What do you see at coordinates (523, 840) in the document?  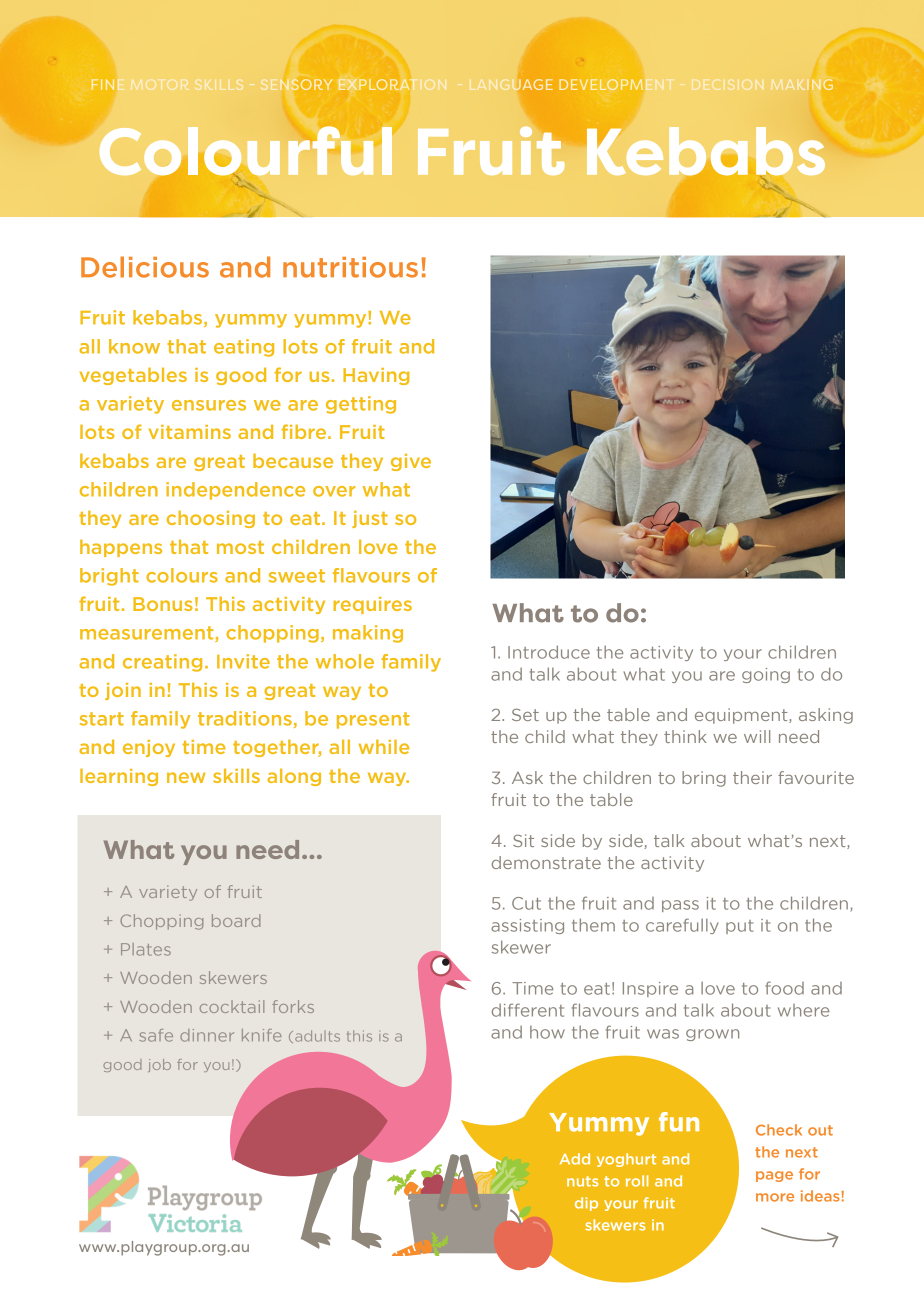 I see `Sit` at bounding box center [523, 840].
